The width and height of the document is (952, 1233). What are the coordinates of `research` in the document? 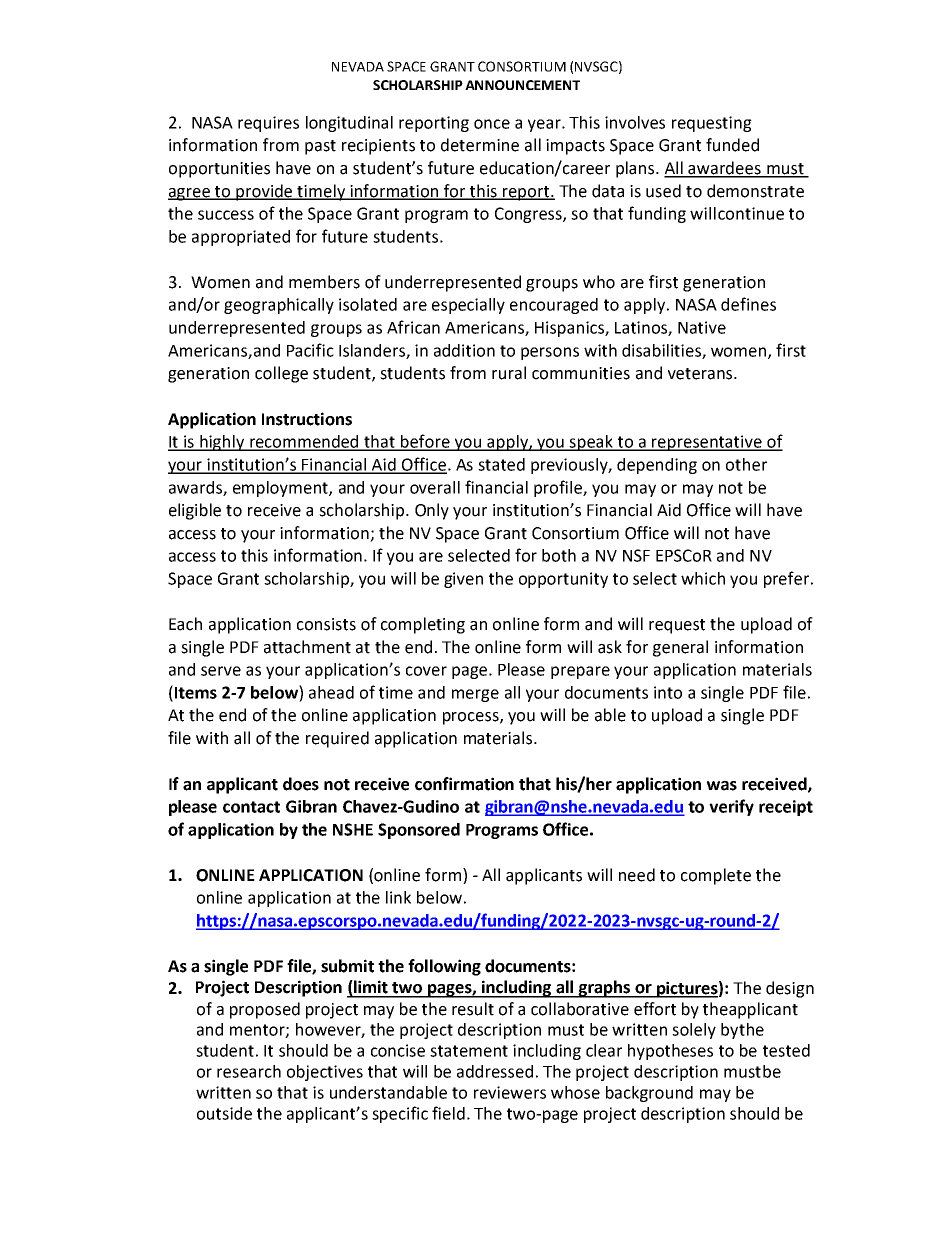 It's located at (249, 1071).
